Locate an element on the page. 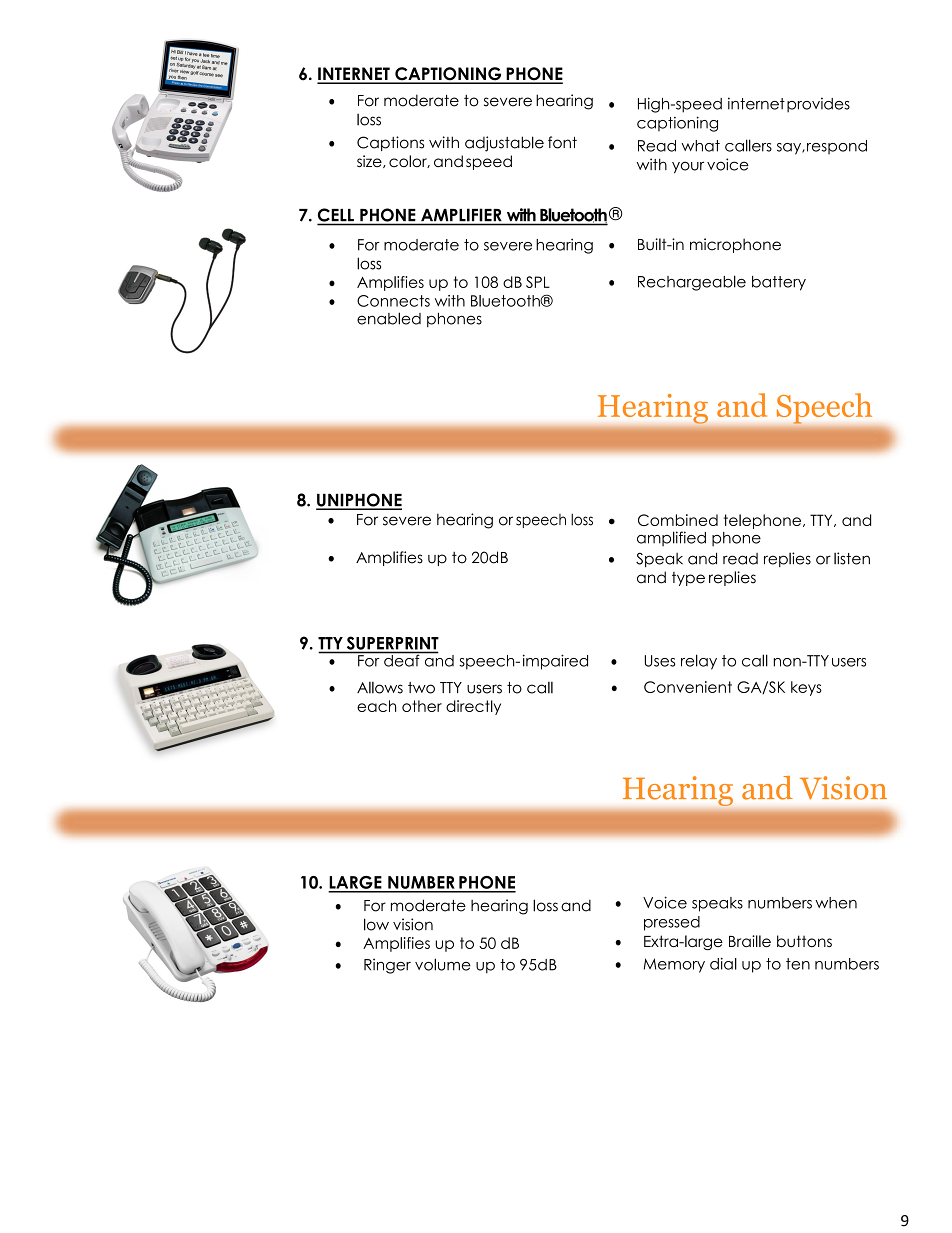  Braille is located at coordinates (750, 941).
